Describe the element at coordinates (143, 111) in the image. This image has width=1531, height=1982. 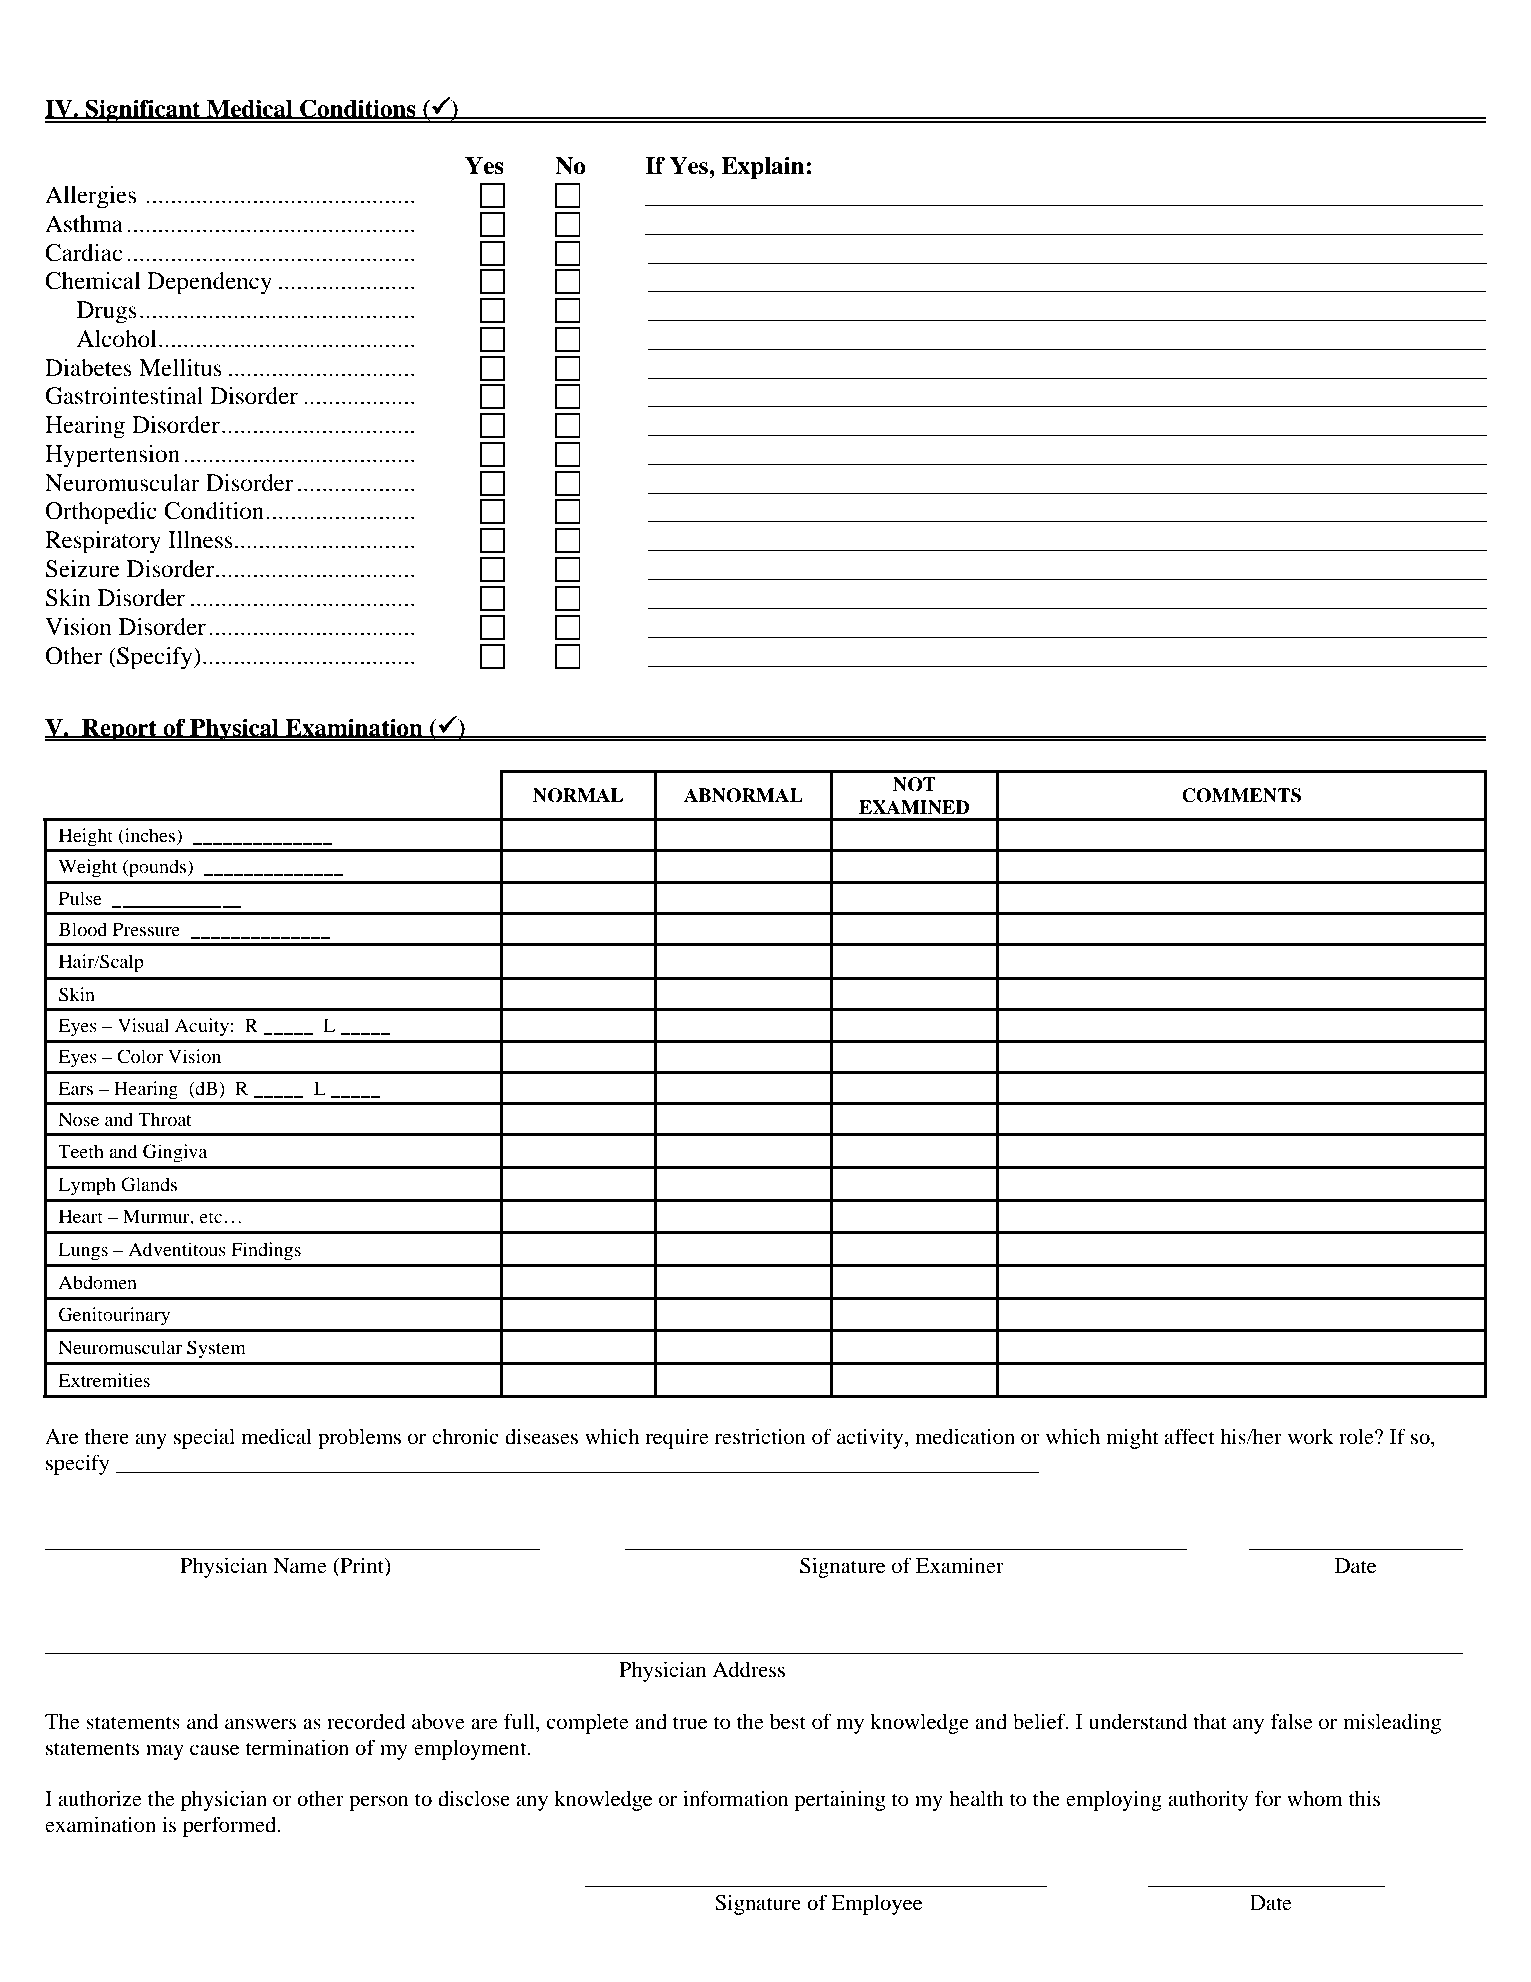
I see `Significant` at that location.
